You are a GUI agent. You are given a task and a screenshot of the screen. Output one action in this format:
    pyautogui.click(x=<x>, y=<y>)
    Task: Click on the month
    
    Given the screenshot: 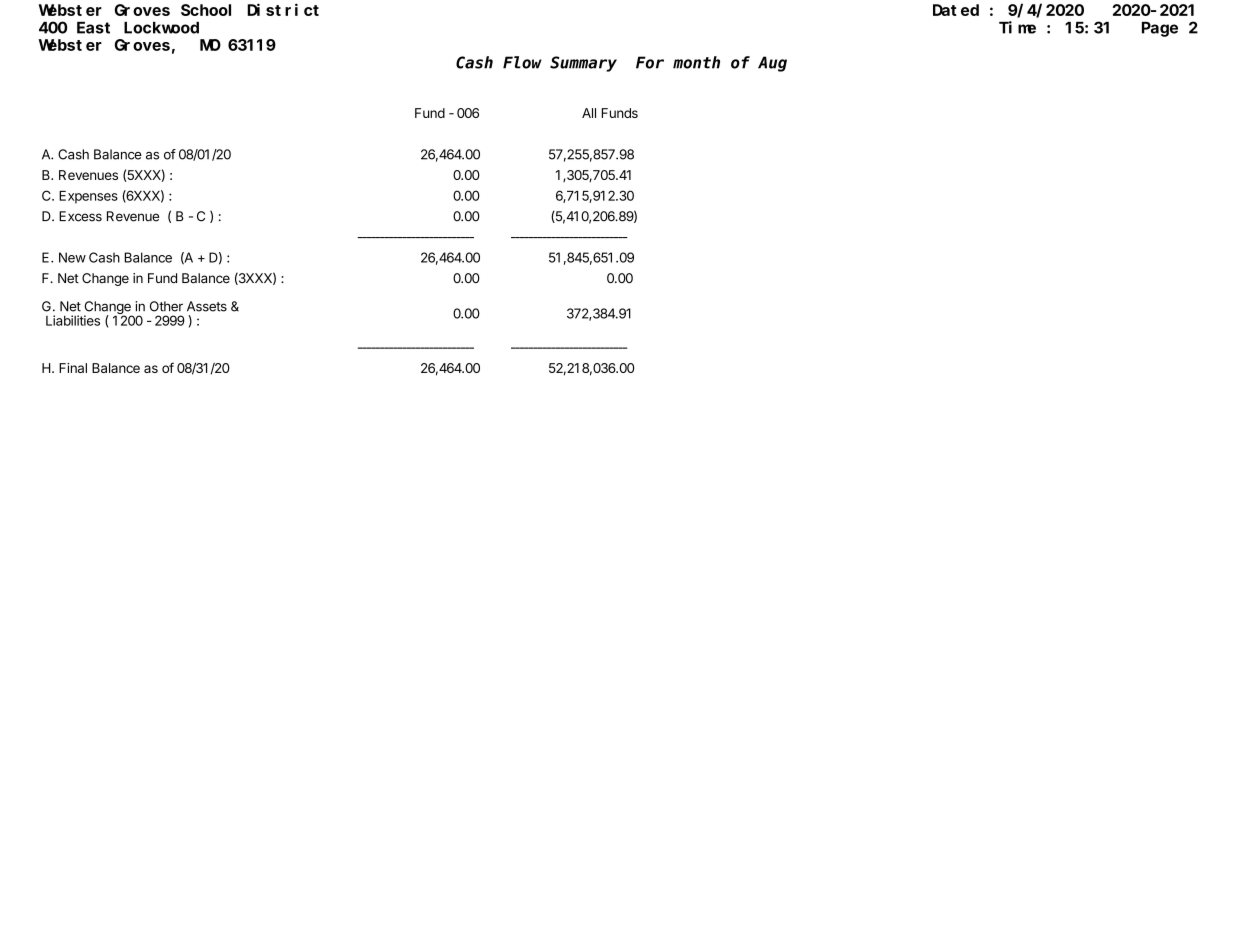 What is the action you would take?
    pyautogui.click(x=696, y=62)
